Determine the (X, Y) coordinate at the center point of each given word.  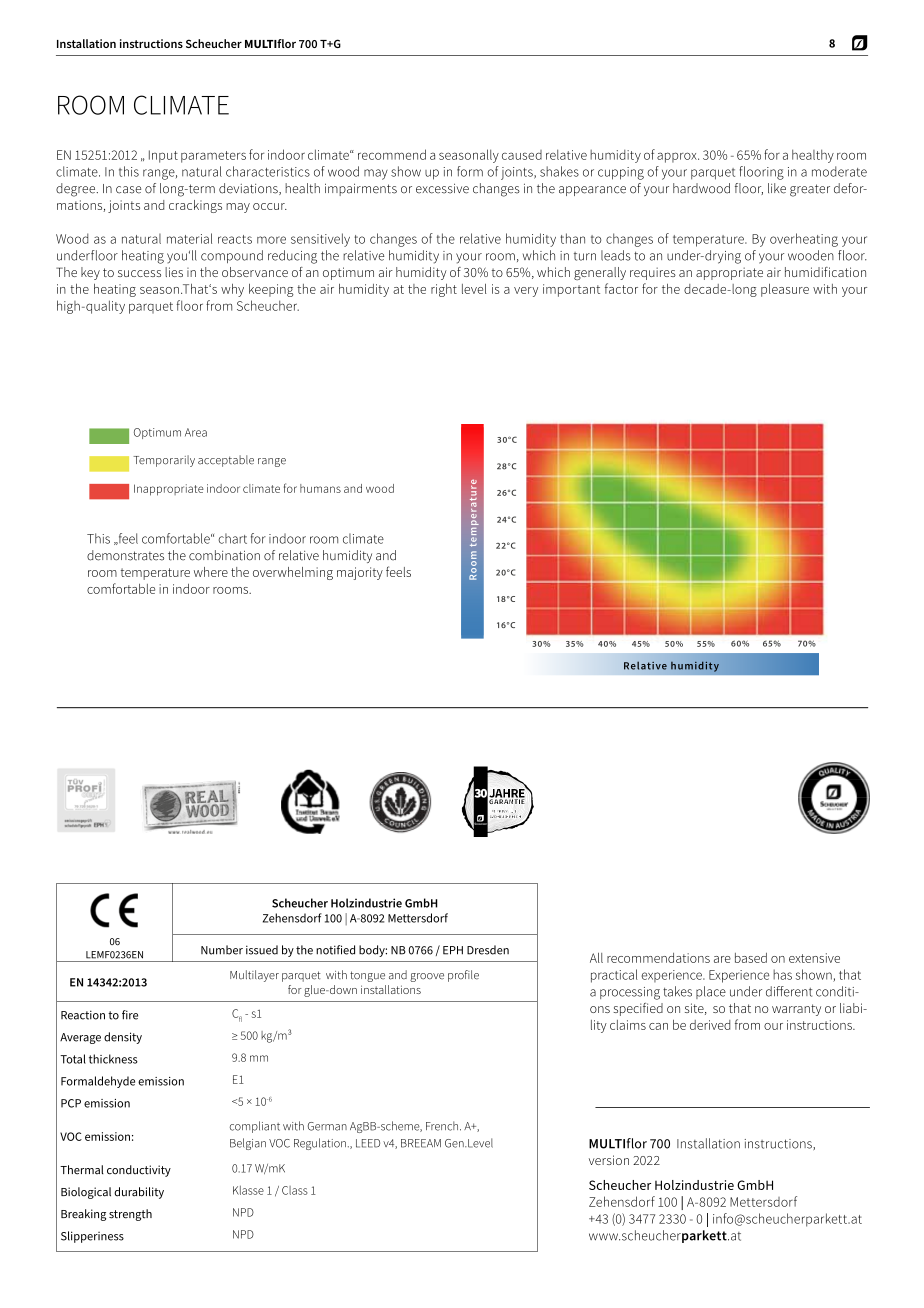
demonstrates (125, 555)
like (777, 188)
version (609, 1160)
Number (222, 950)
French (443, 1126)
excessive (442, 188)
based (751, 958)
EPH (453, 950)
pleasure (785, 290)
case (128, 190)
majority (360, 573)
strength (130, 1215)
